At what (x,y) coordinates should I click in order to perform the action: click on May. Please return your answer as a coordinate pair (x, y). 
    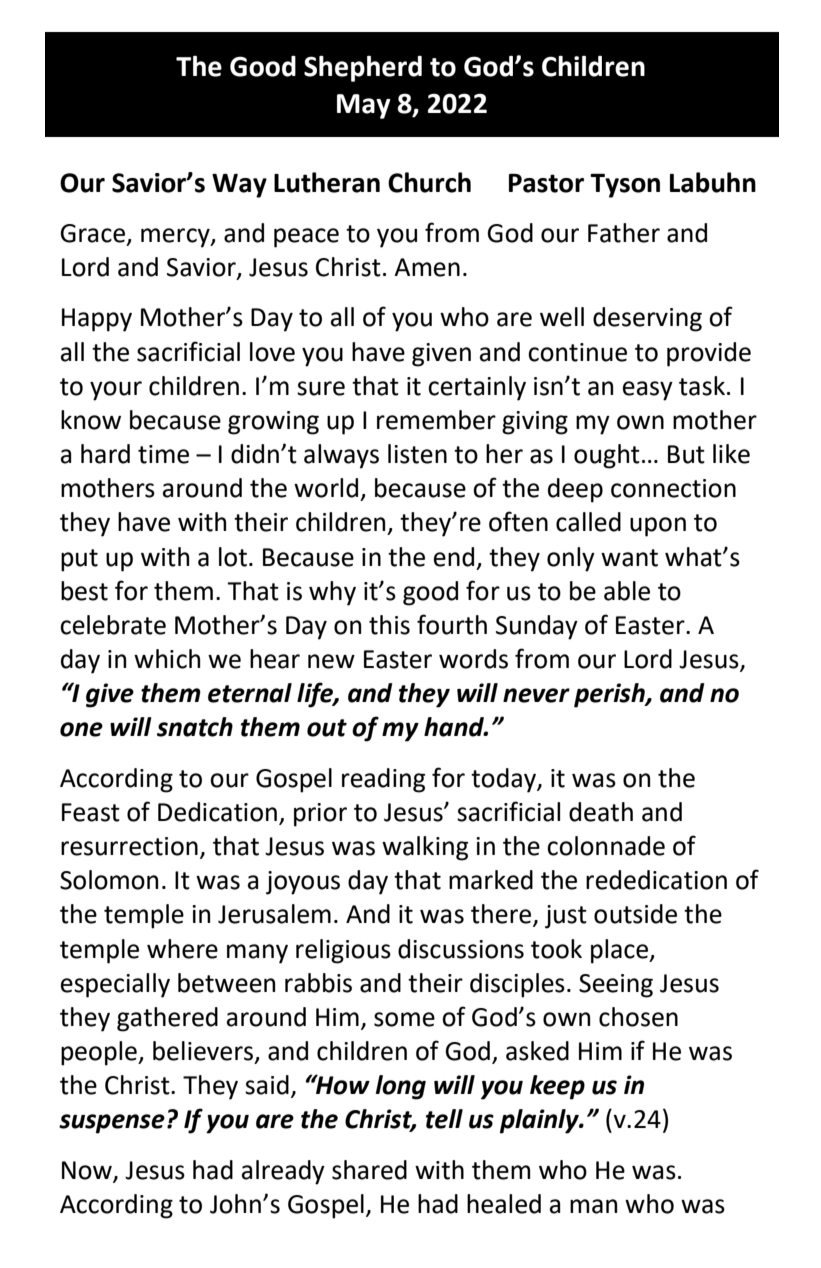
    Looking at the image, I should click on (364, 106).
